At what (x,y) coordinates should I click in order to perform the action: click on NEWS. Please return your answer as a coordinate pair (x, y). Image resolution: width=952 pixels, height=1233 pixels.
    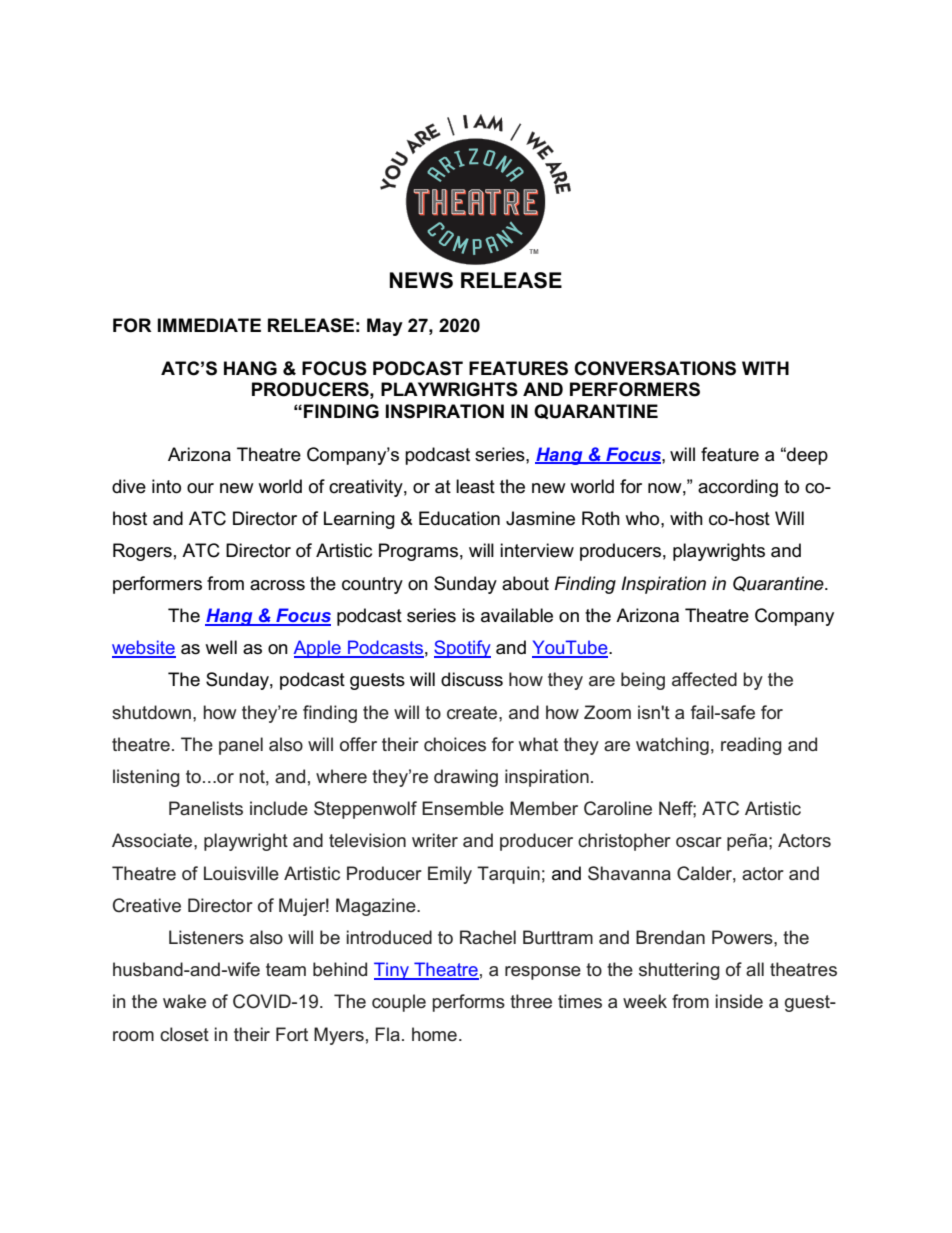
    Looking at the image, I should click on (421, 280).
